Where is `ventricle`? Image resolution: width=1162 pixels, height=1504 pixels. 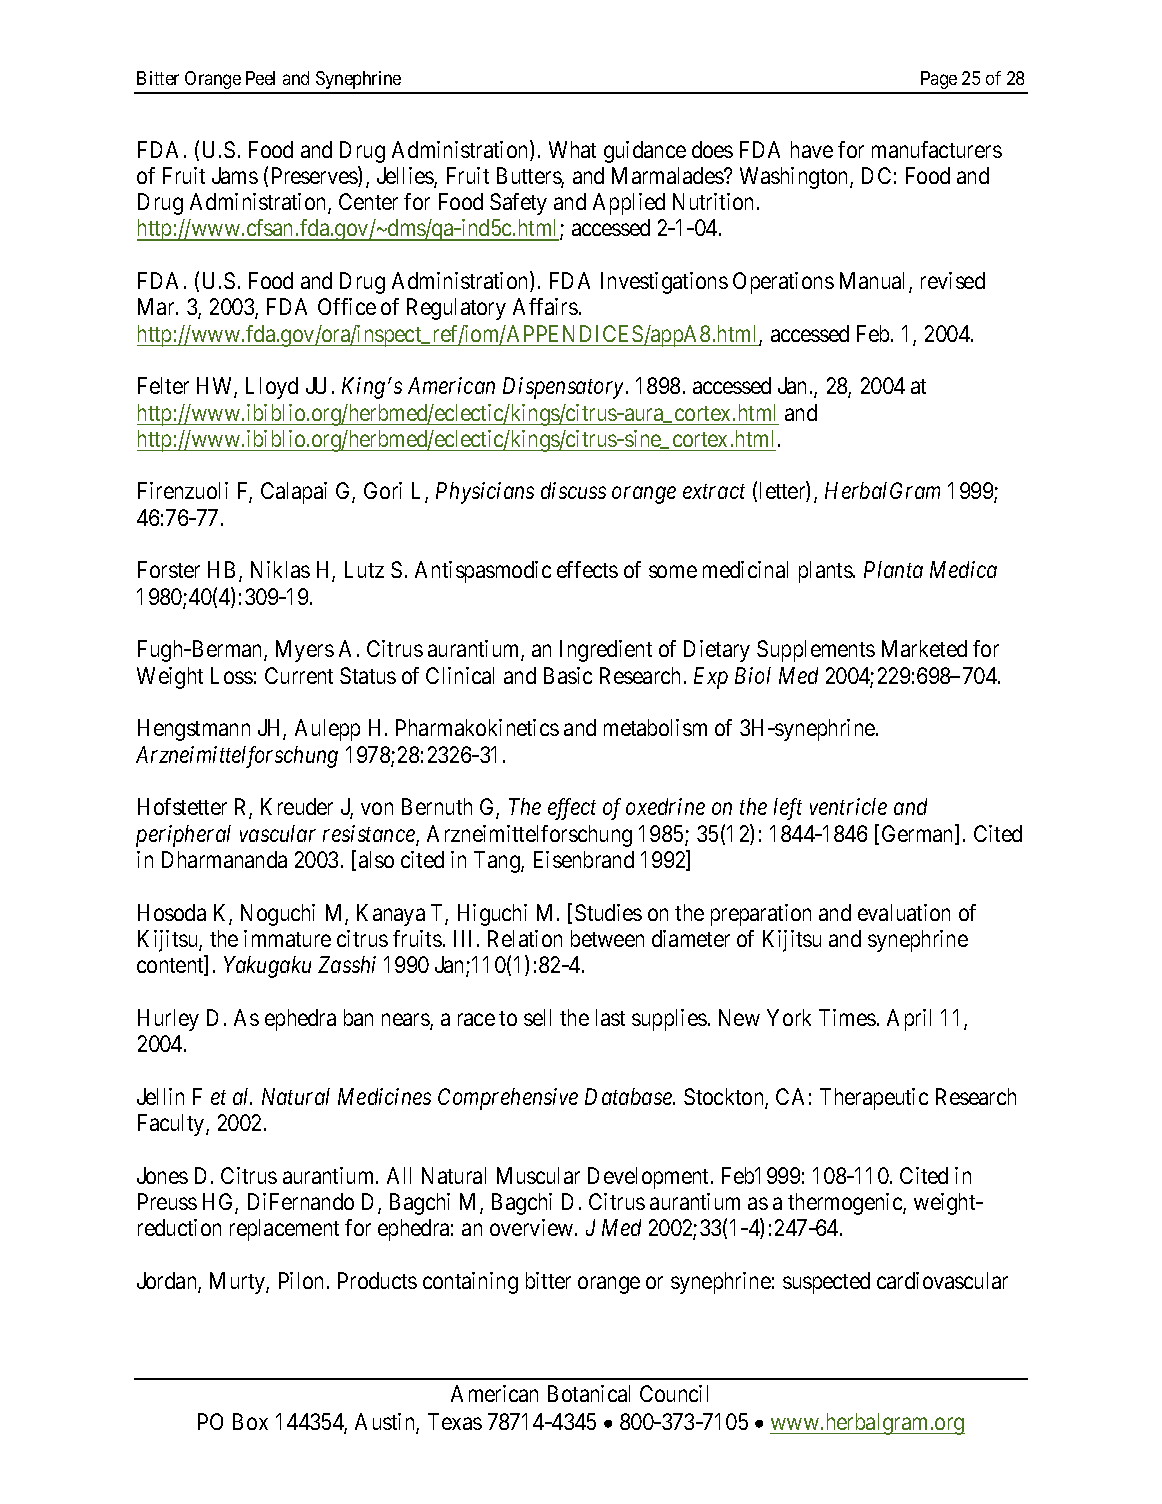
ventricle is located at coordinates (848, 806).
